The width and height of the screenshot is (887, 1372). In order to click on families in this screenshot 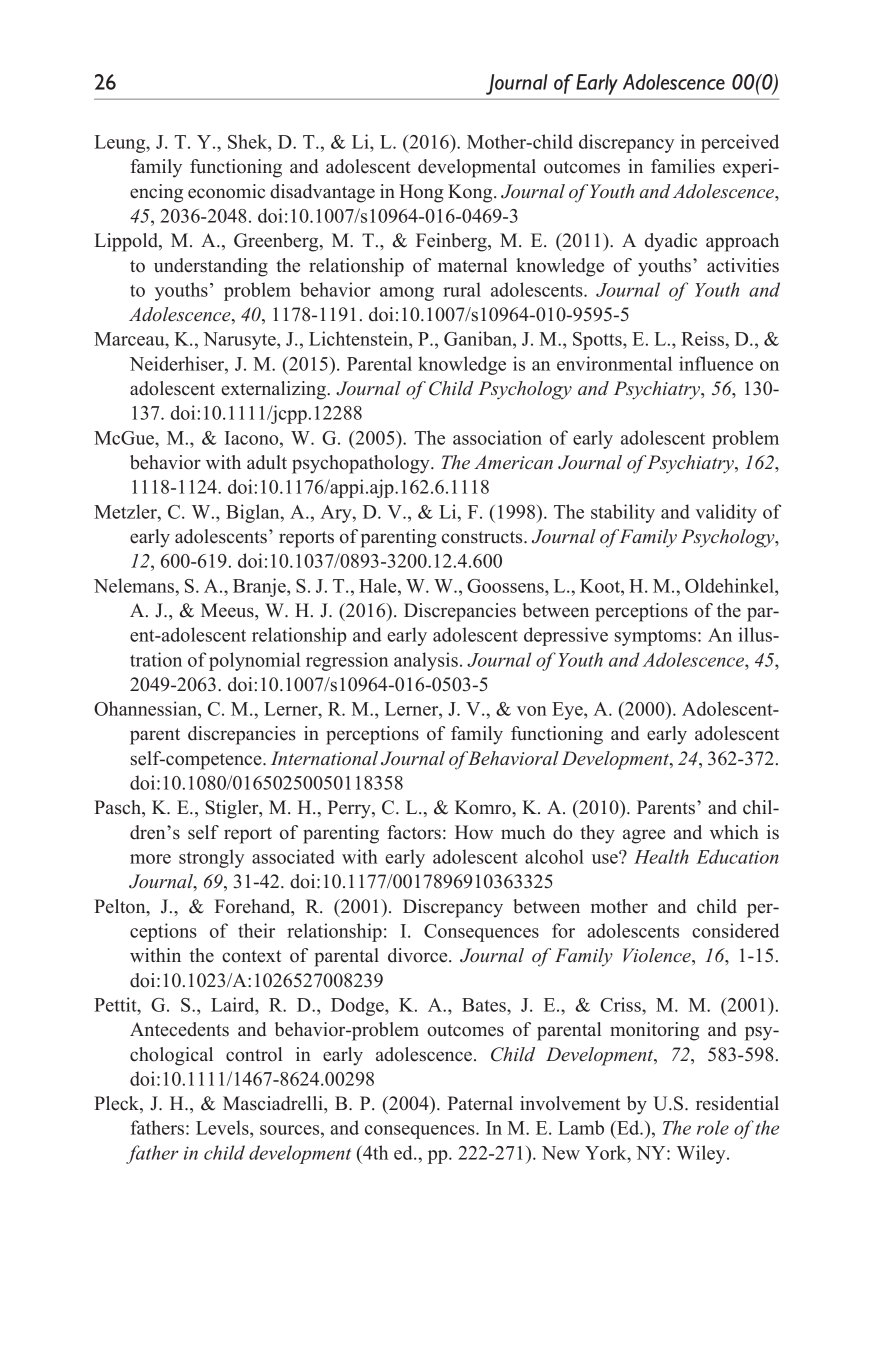, I will do `click(683, 166)`.
